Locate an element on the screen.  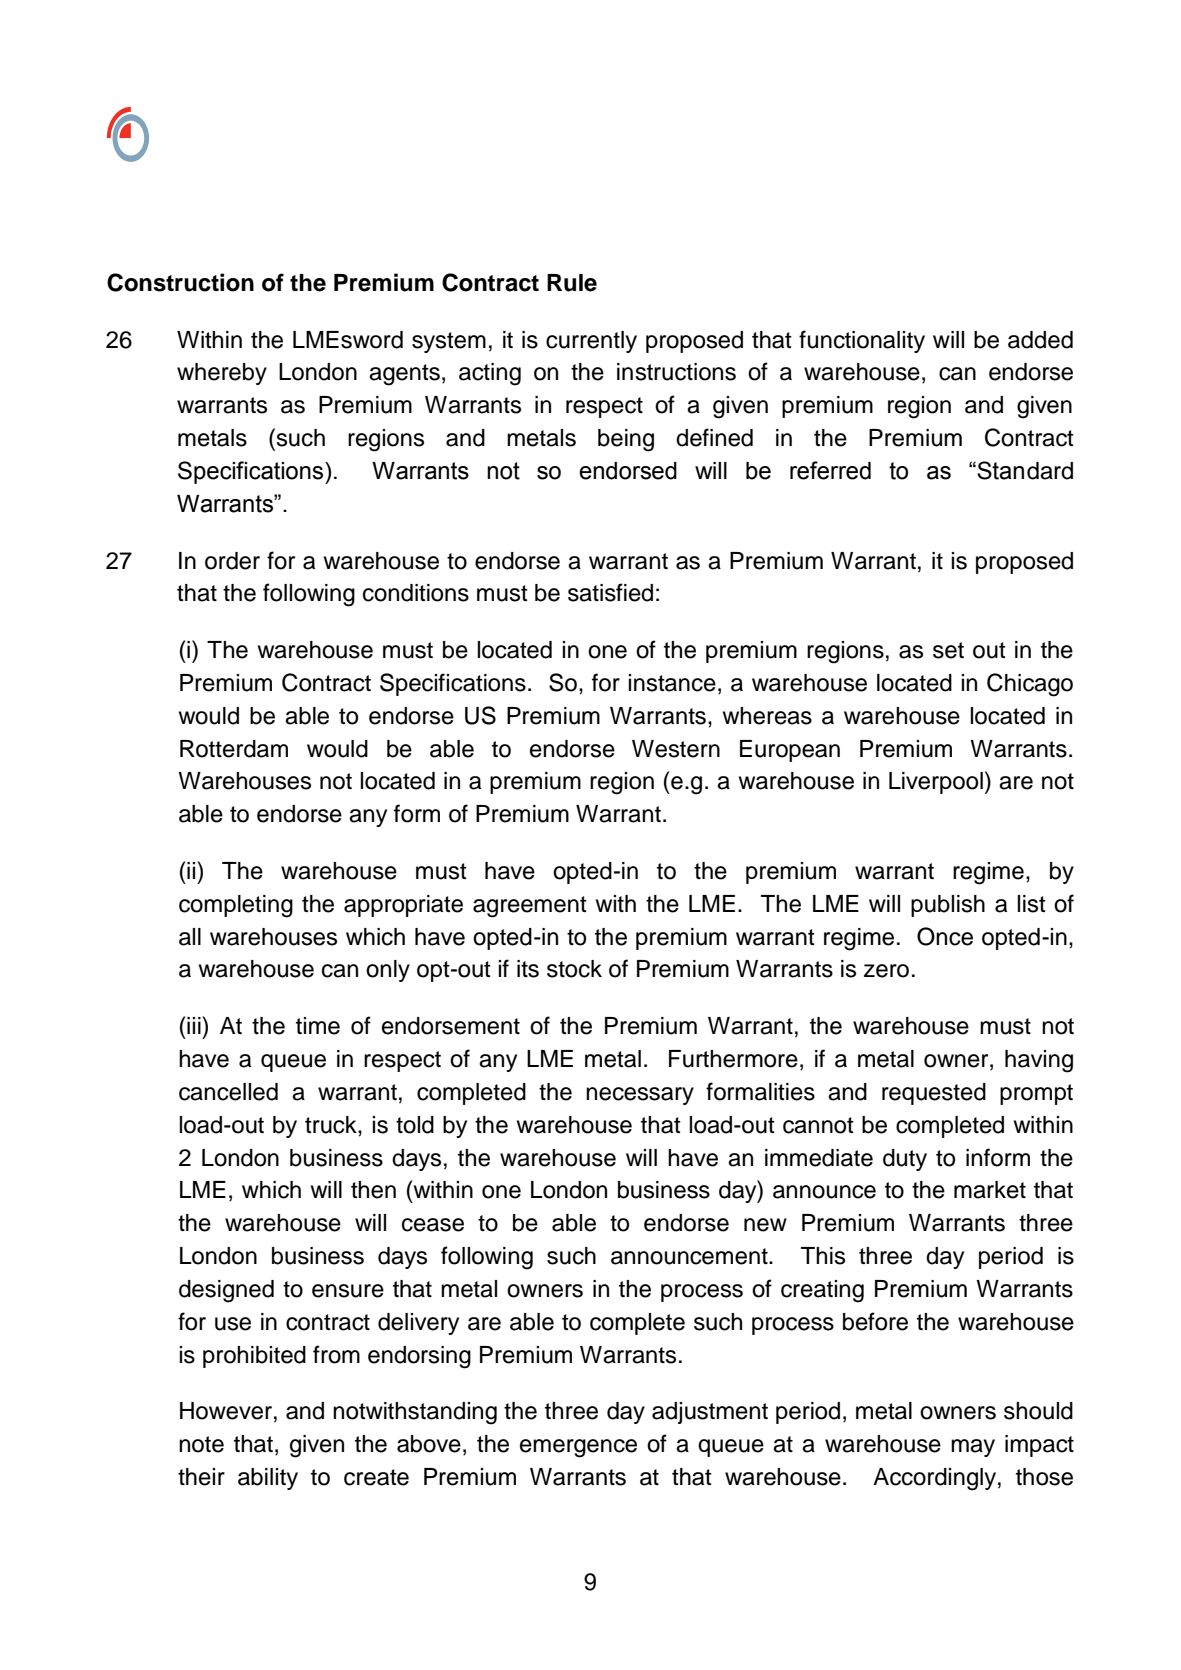
then is located at coordinates (373, 1190).
